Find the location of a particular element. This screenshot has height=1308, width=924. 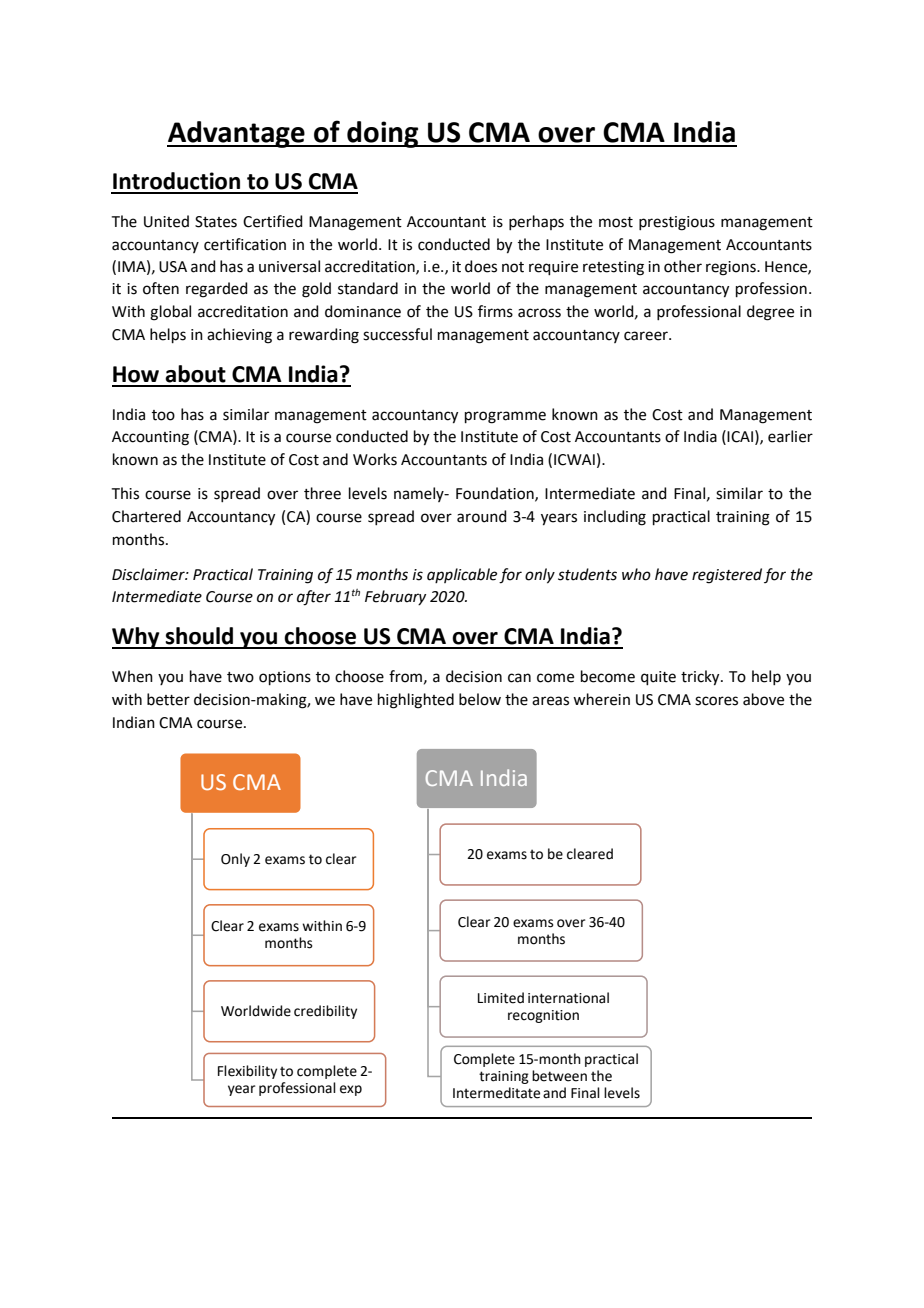

registered is located at coordinates (727, 576).
